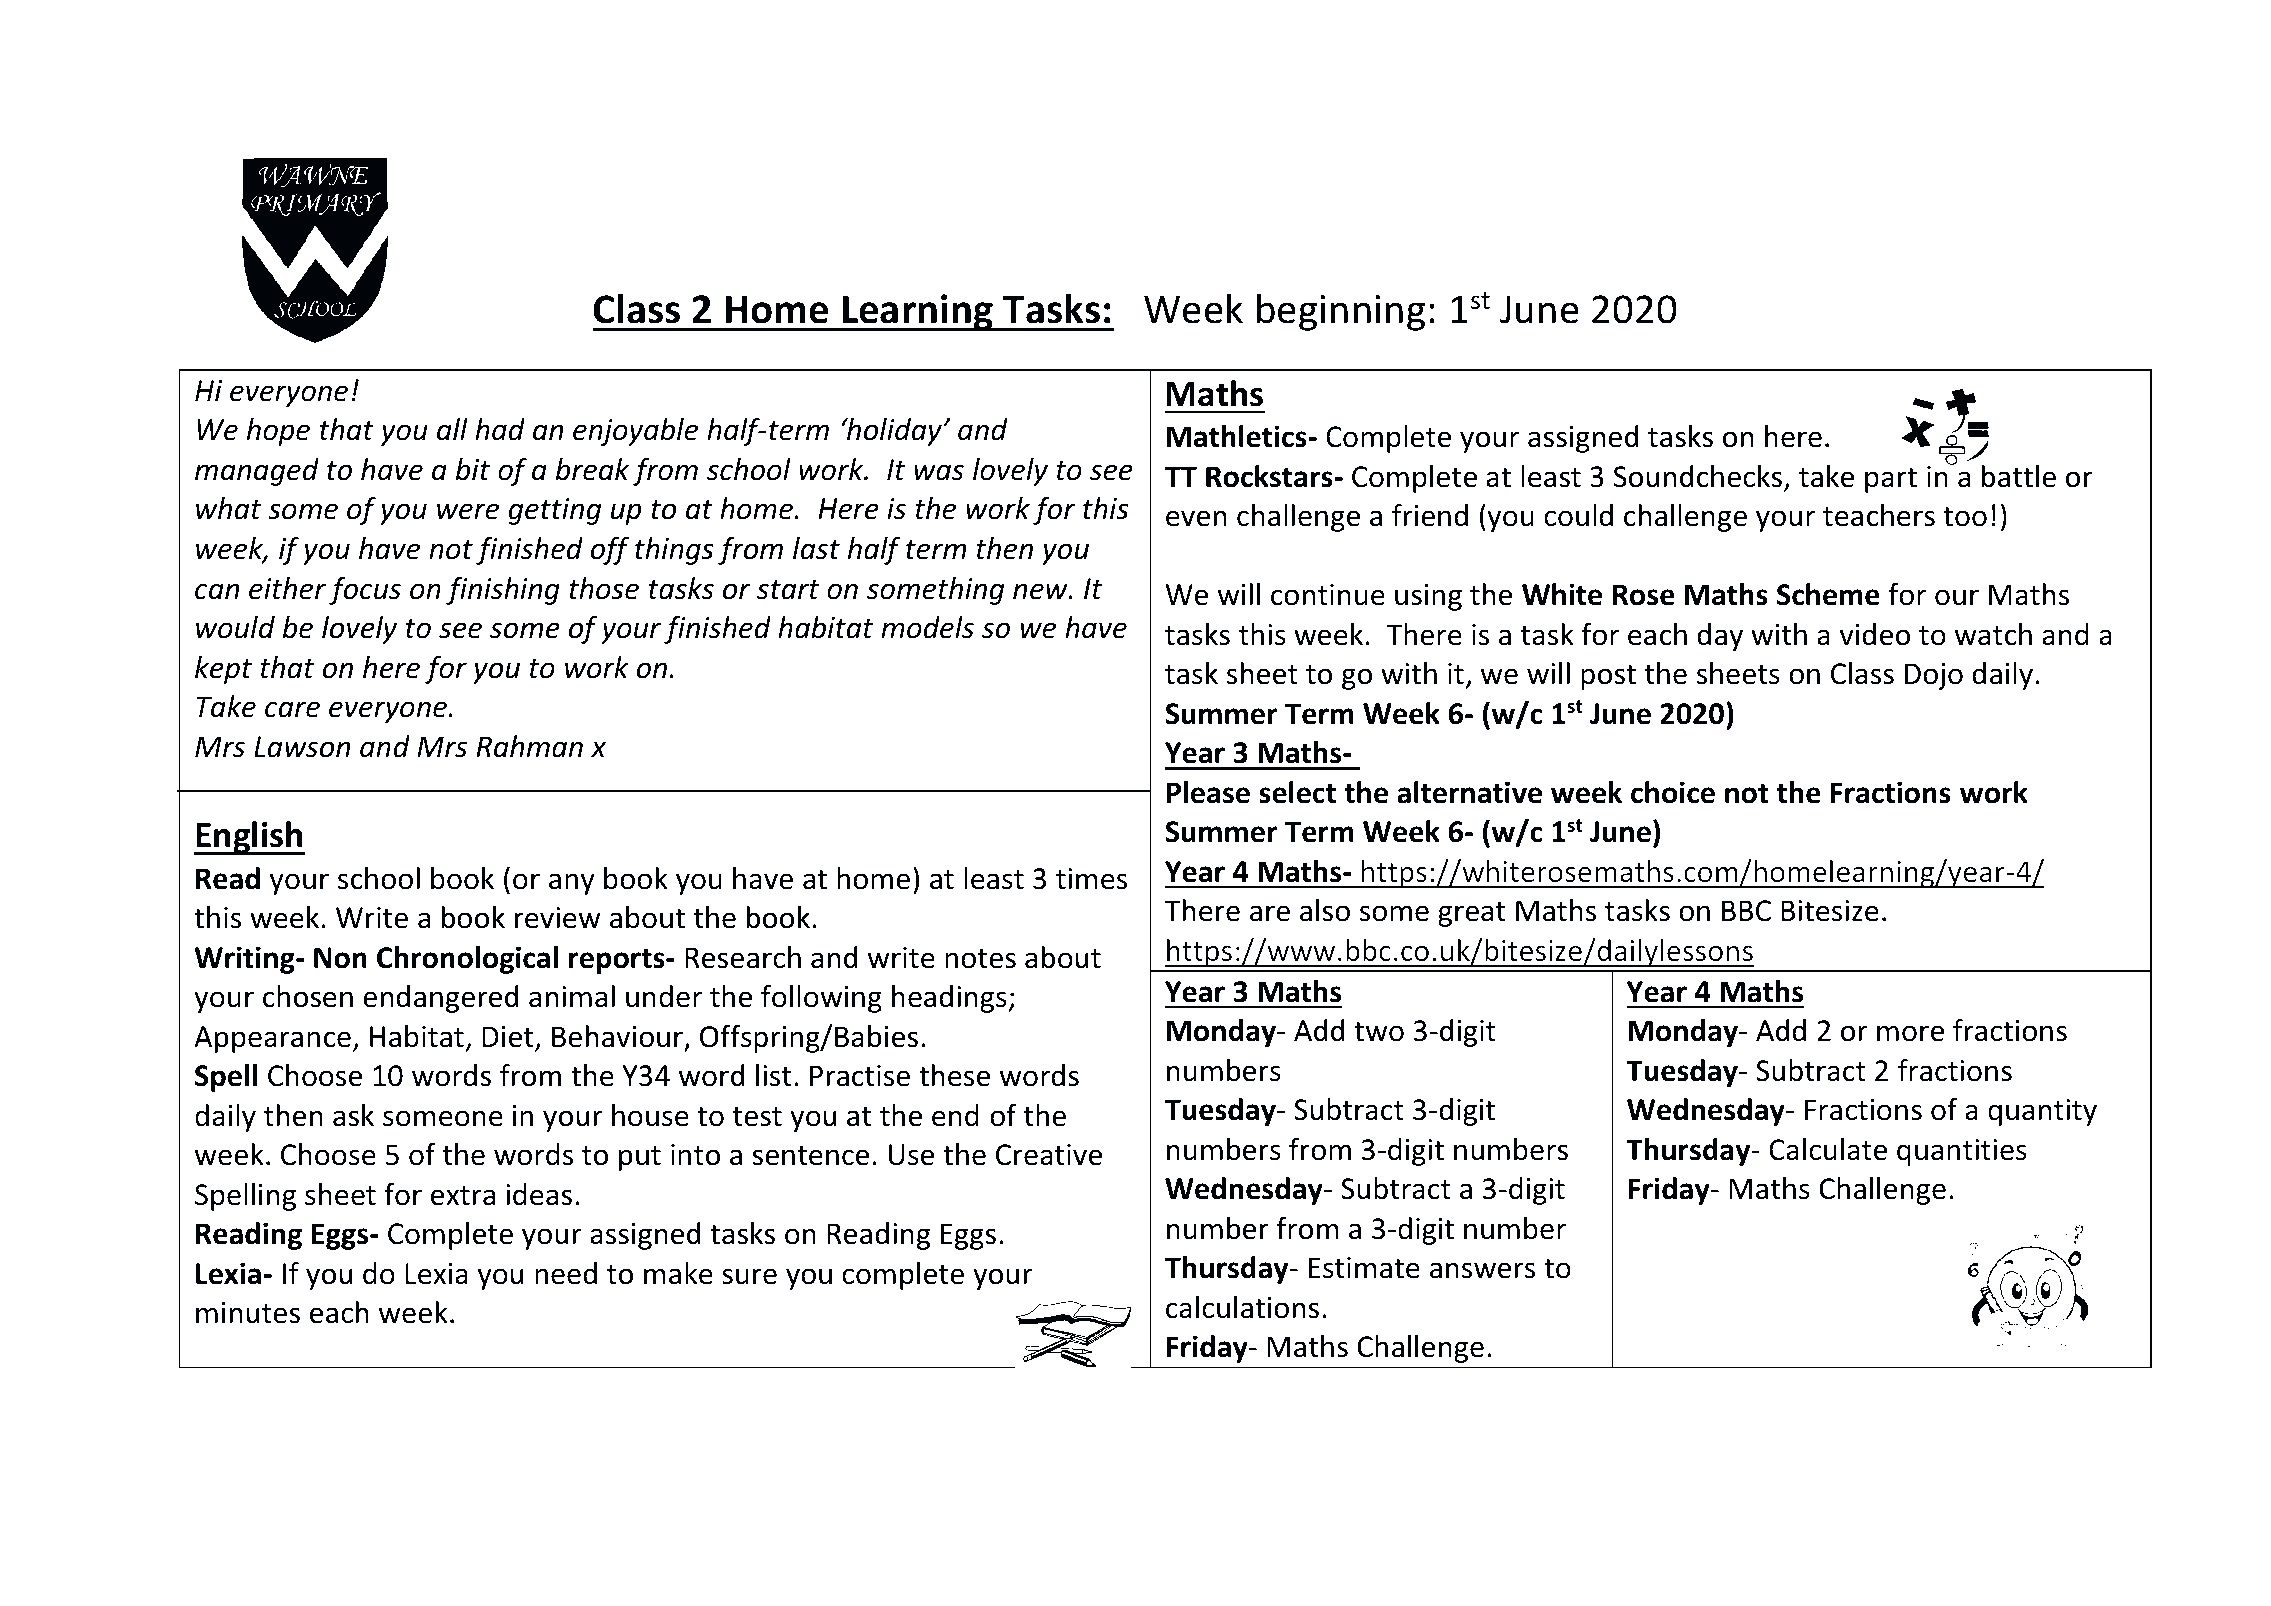 The height and width of the image is (1606, 2271). I want to click on more, so click(1910, 1033).
